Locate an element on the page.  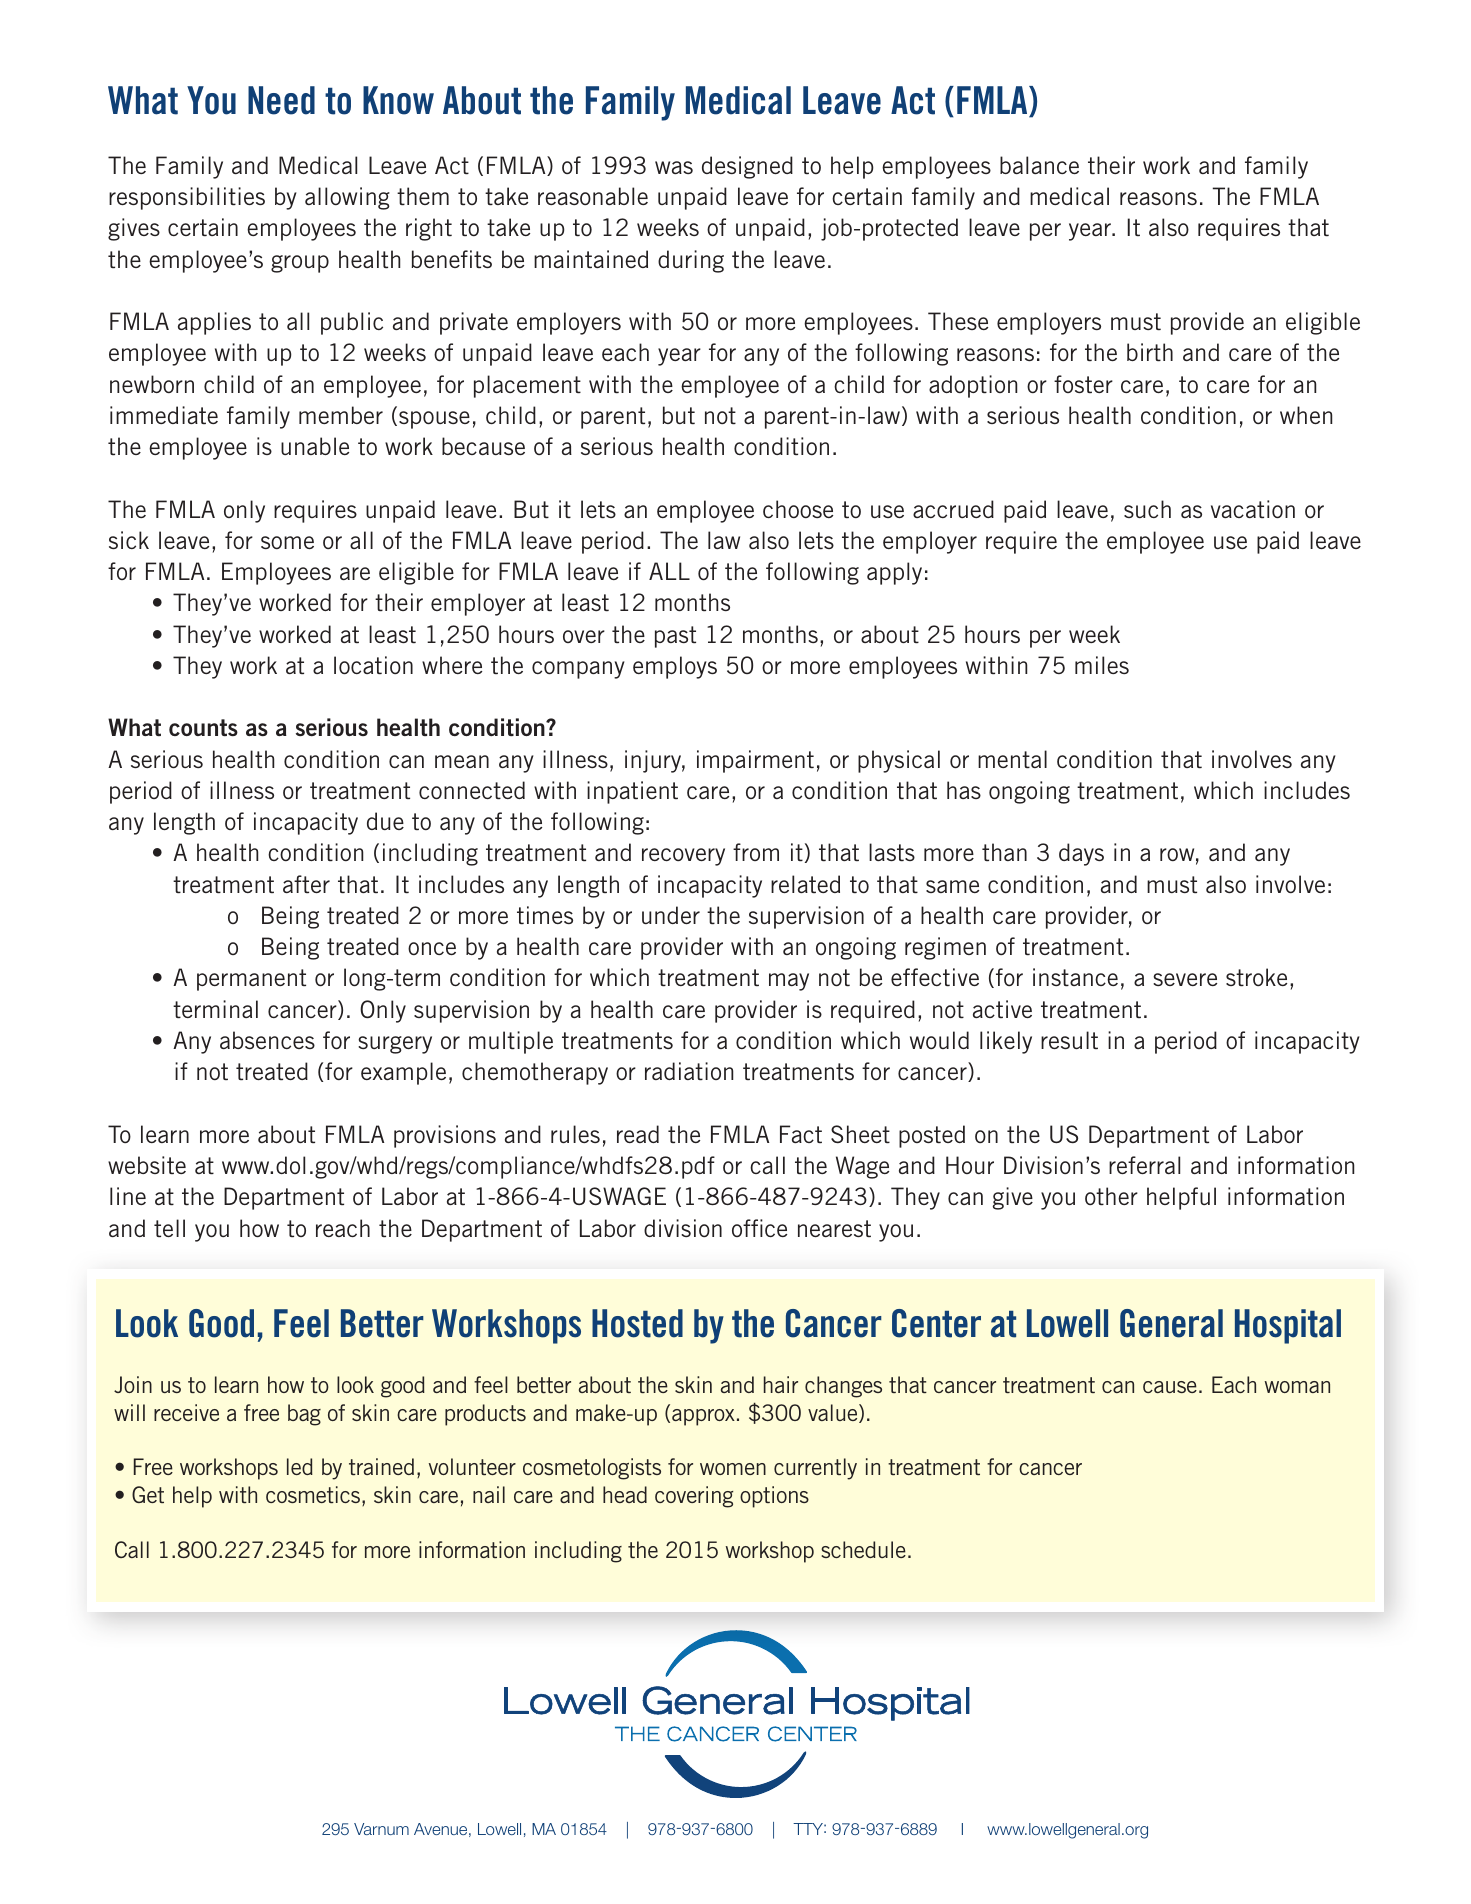
miles is located at coordinates (1102, 665).
